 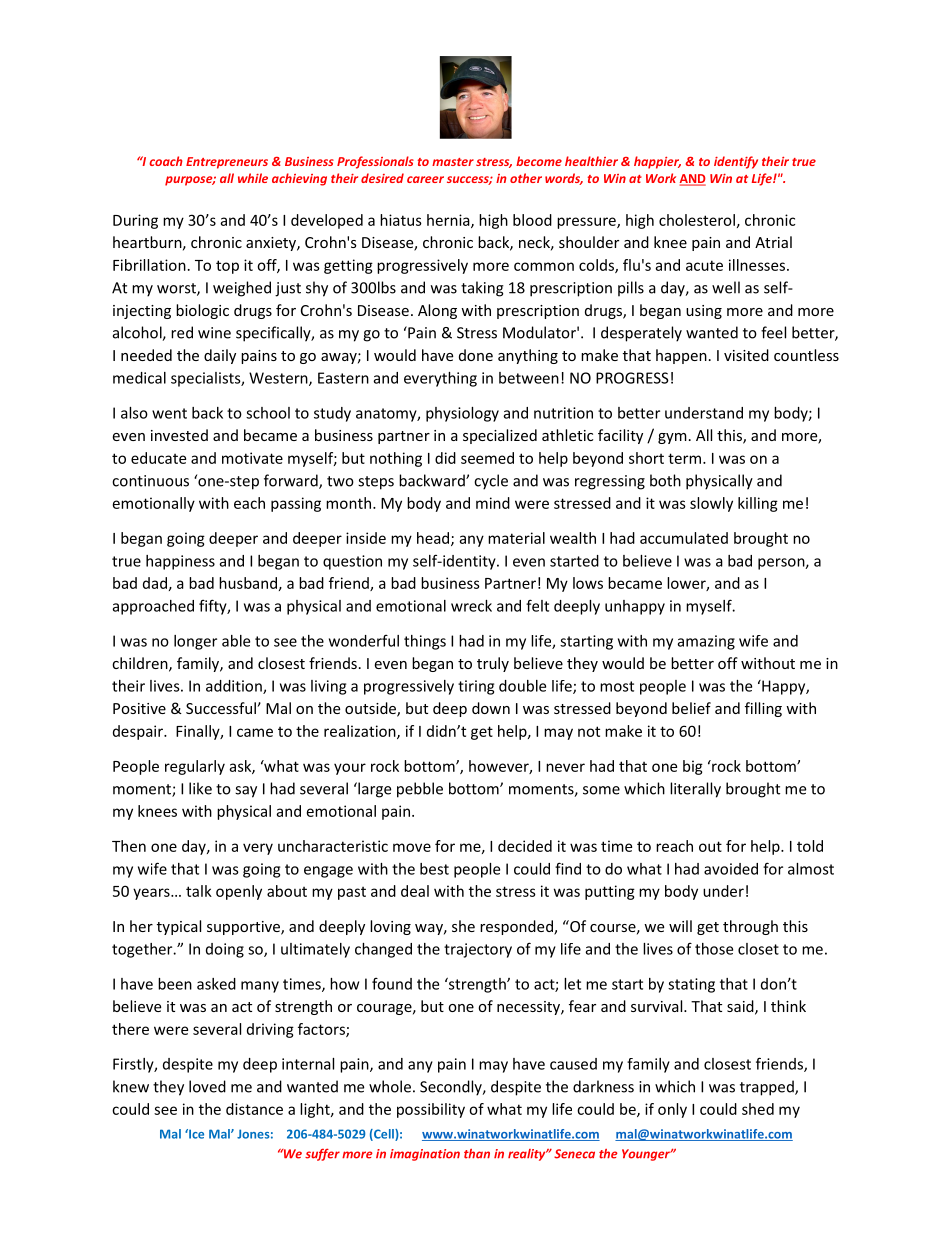 What do you see at coordinates (493, 664) in the screenshot?
I see `truly` at bounding box center [493, 664].
